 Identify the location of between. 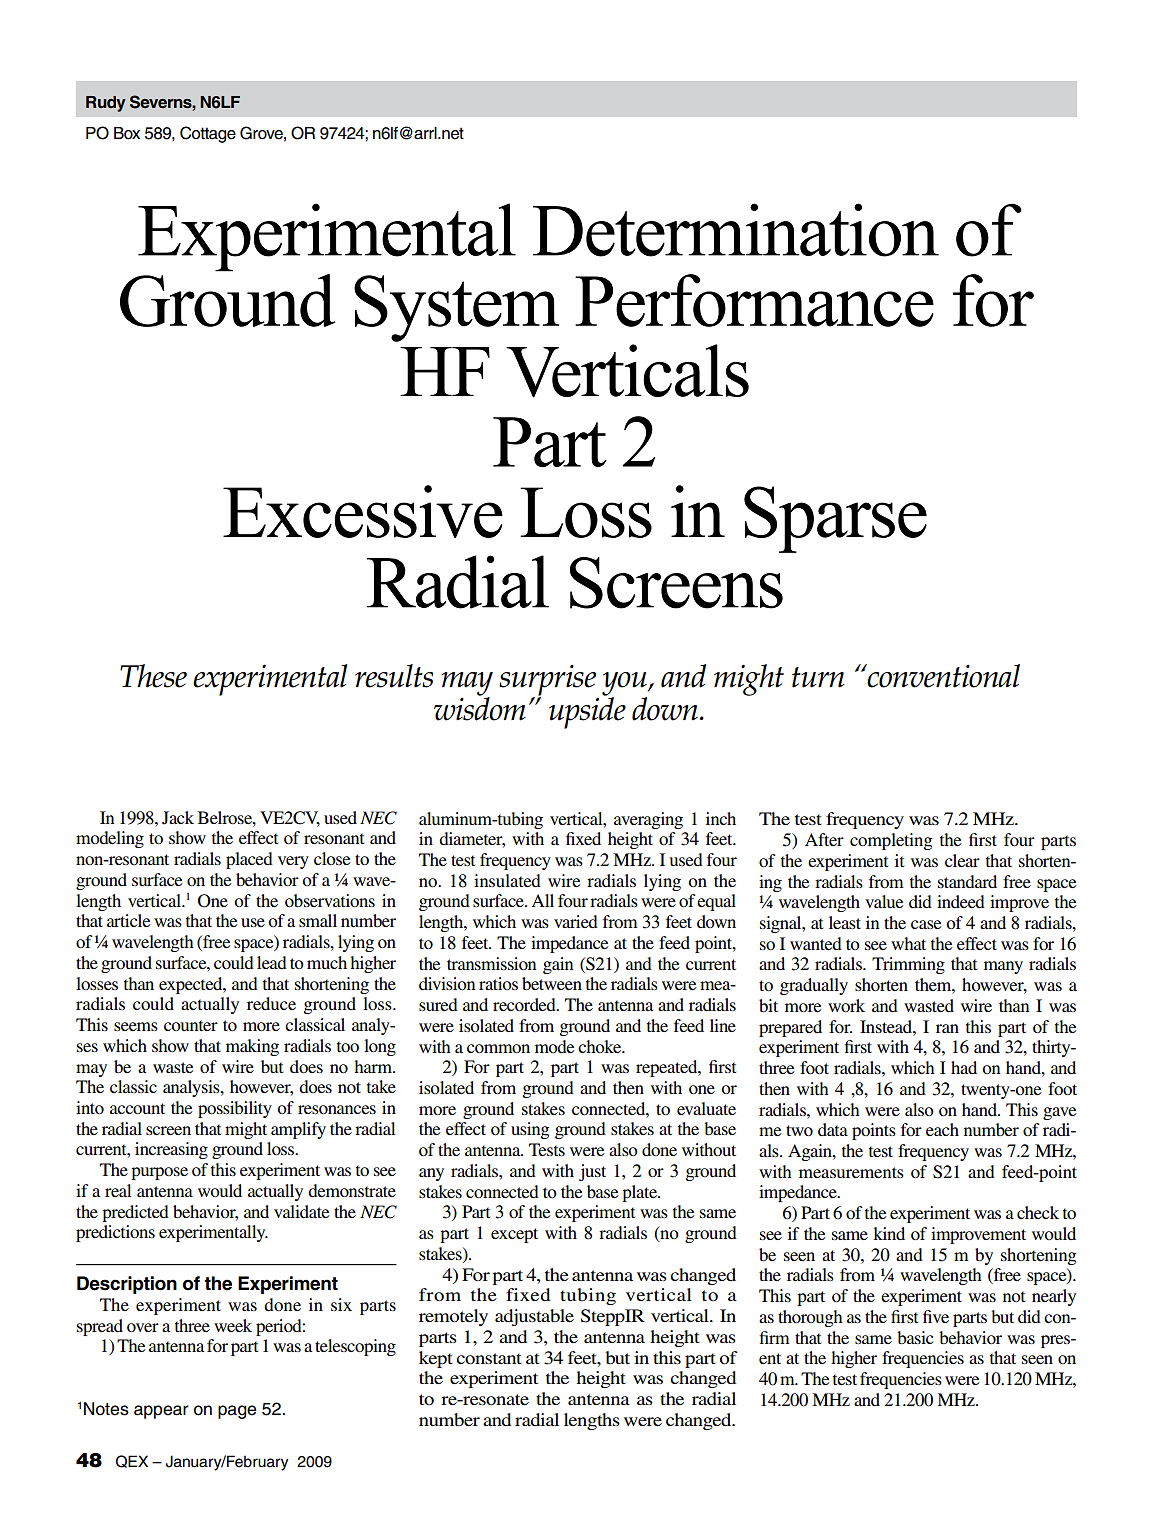
(552, 983).
